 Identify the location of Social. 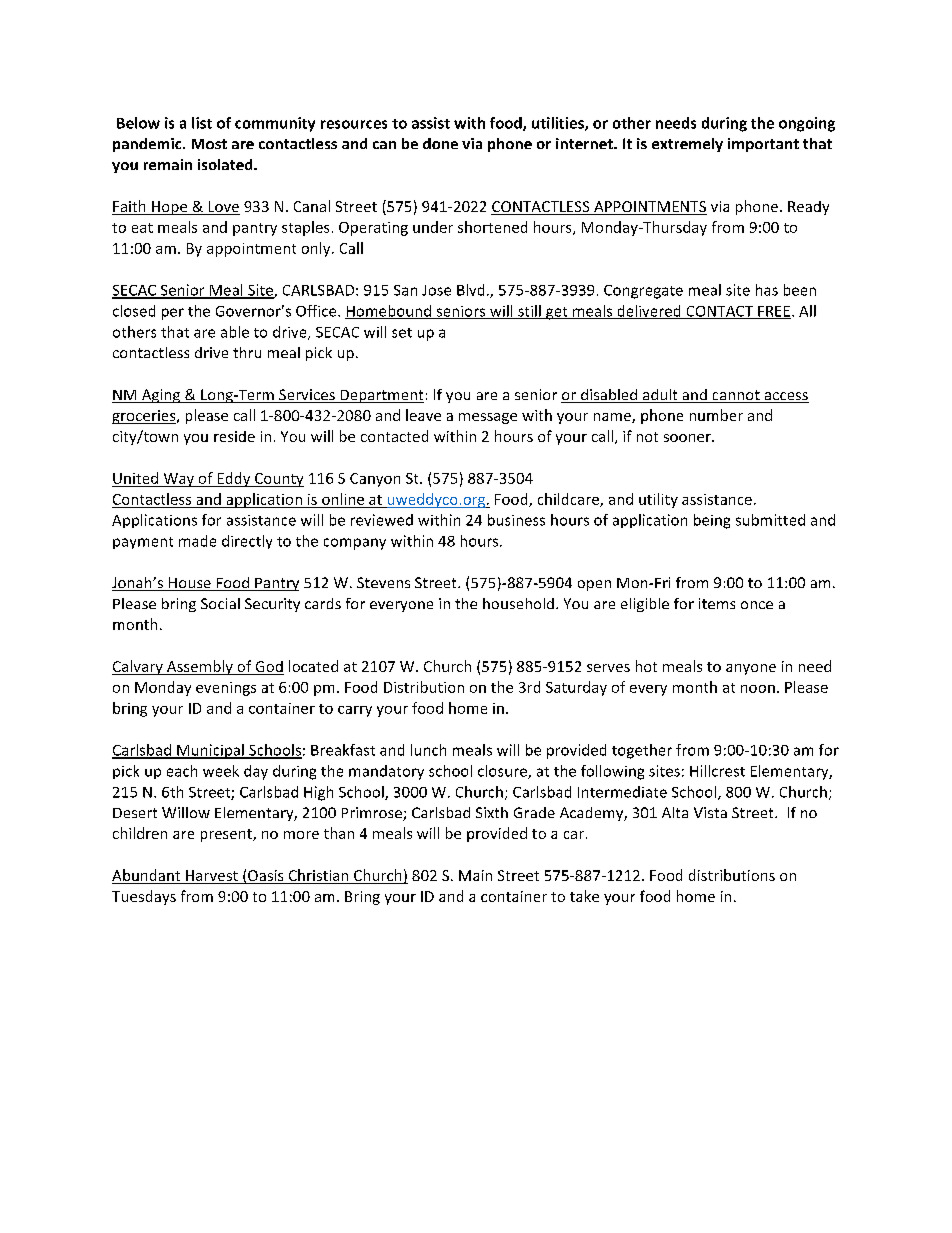
(220, 603).
